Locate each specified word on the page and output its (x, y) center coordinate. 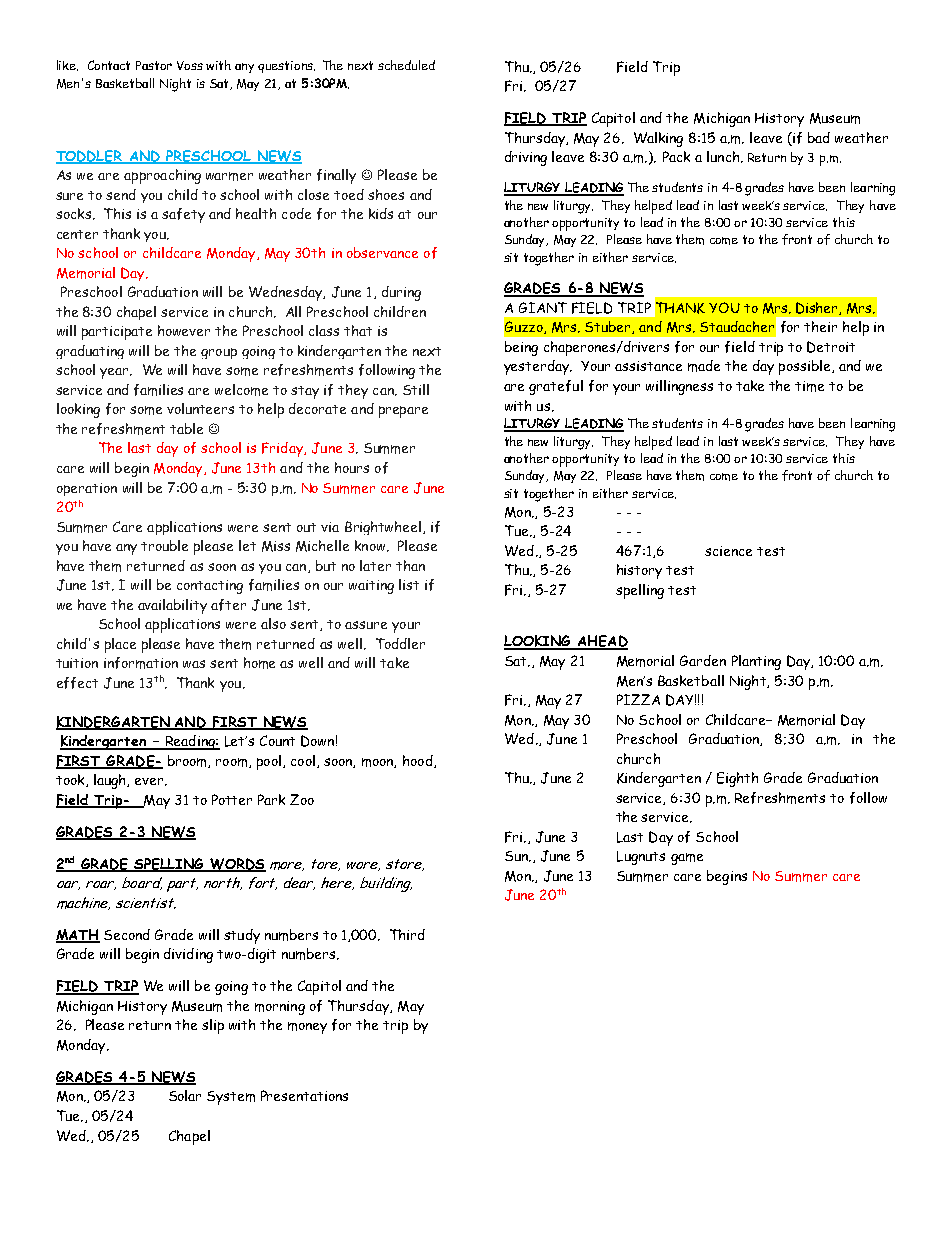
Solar (185, 1095)
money (307, 1028)
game (687, 859)
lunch (724, 157)
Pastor (154, 65)
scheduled (406, 65)
